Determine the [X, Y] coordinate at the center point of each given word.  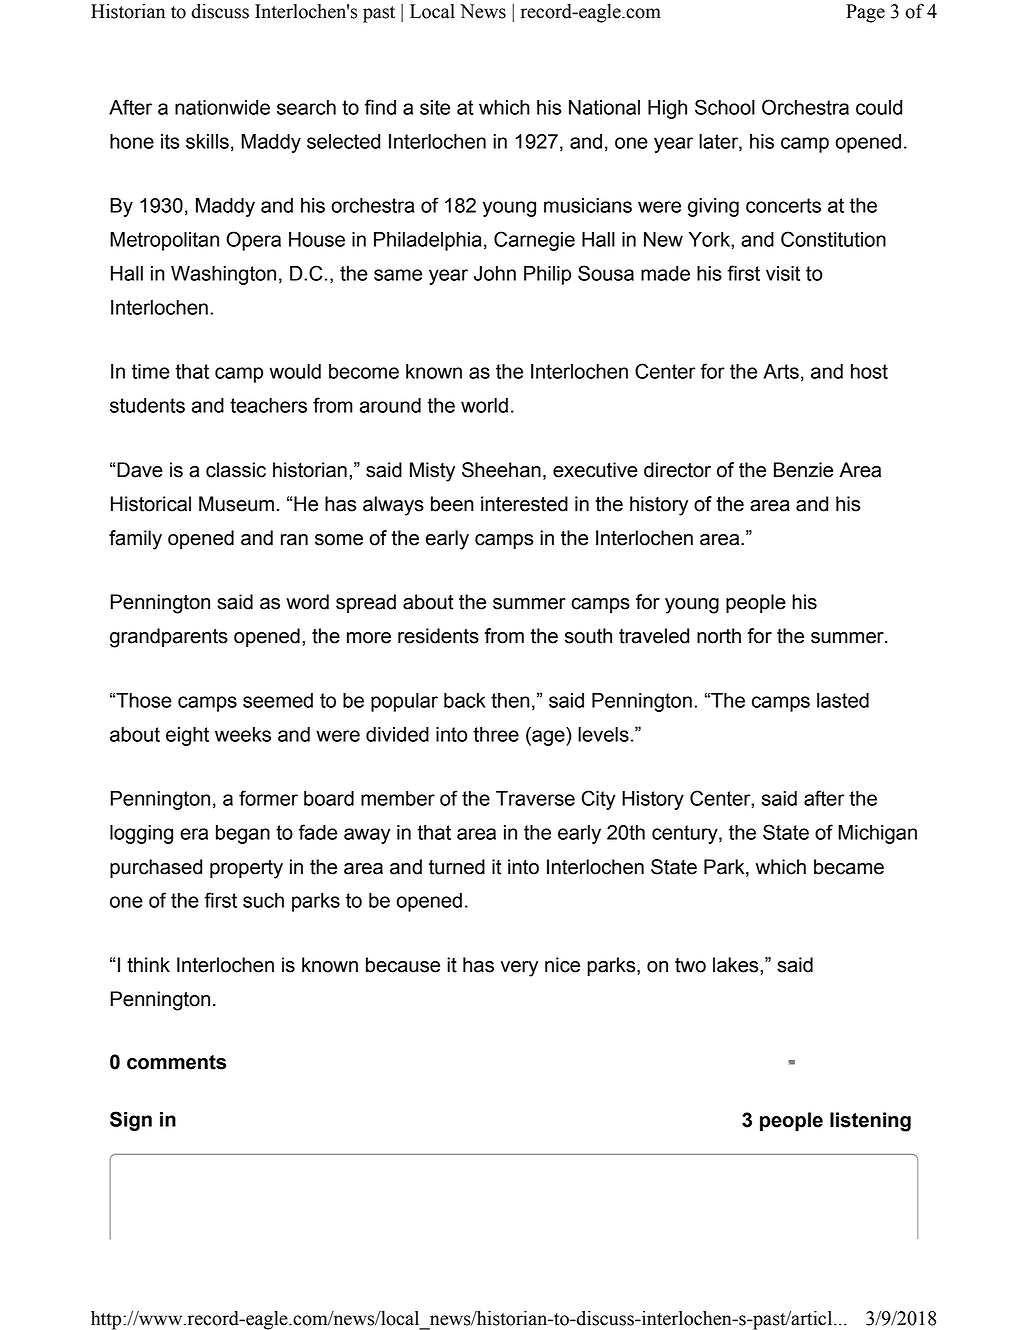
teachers [268, 405]
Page [865, 13]
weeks [243, 734]
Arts [781, 371]
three [496, 734]
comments [176, 1062]
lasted [843, 700]
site [435, 107]
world [484, 405]
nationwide [222, 107]
